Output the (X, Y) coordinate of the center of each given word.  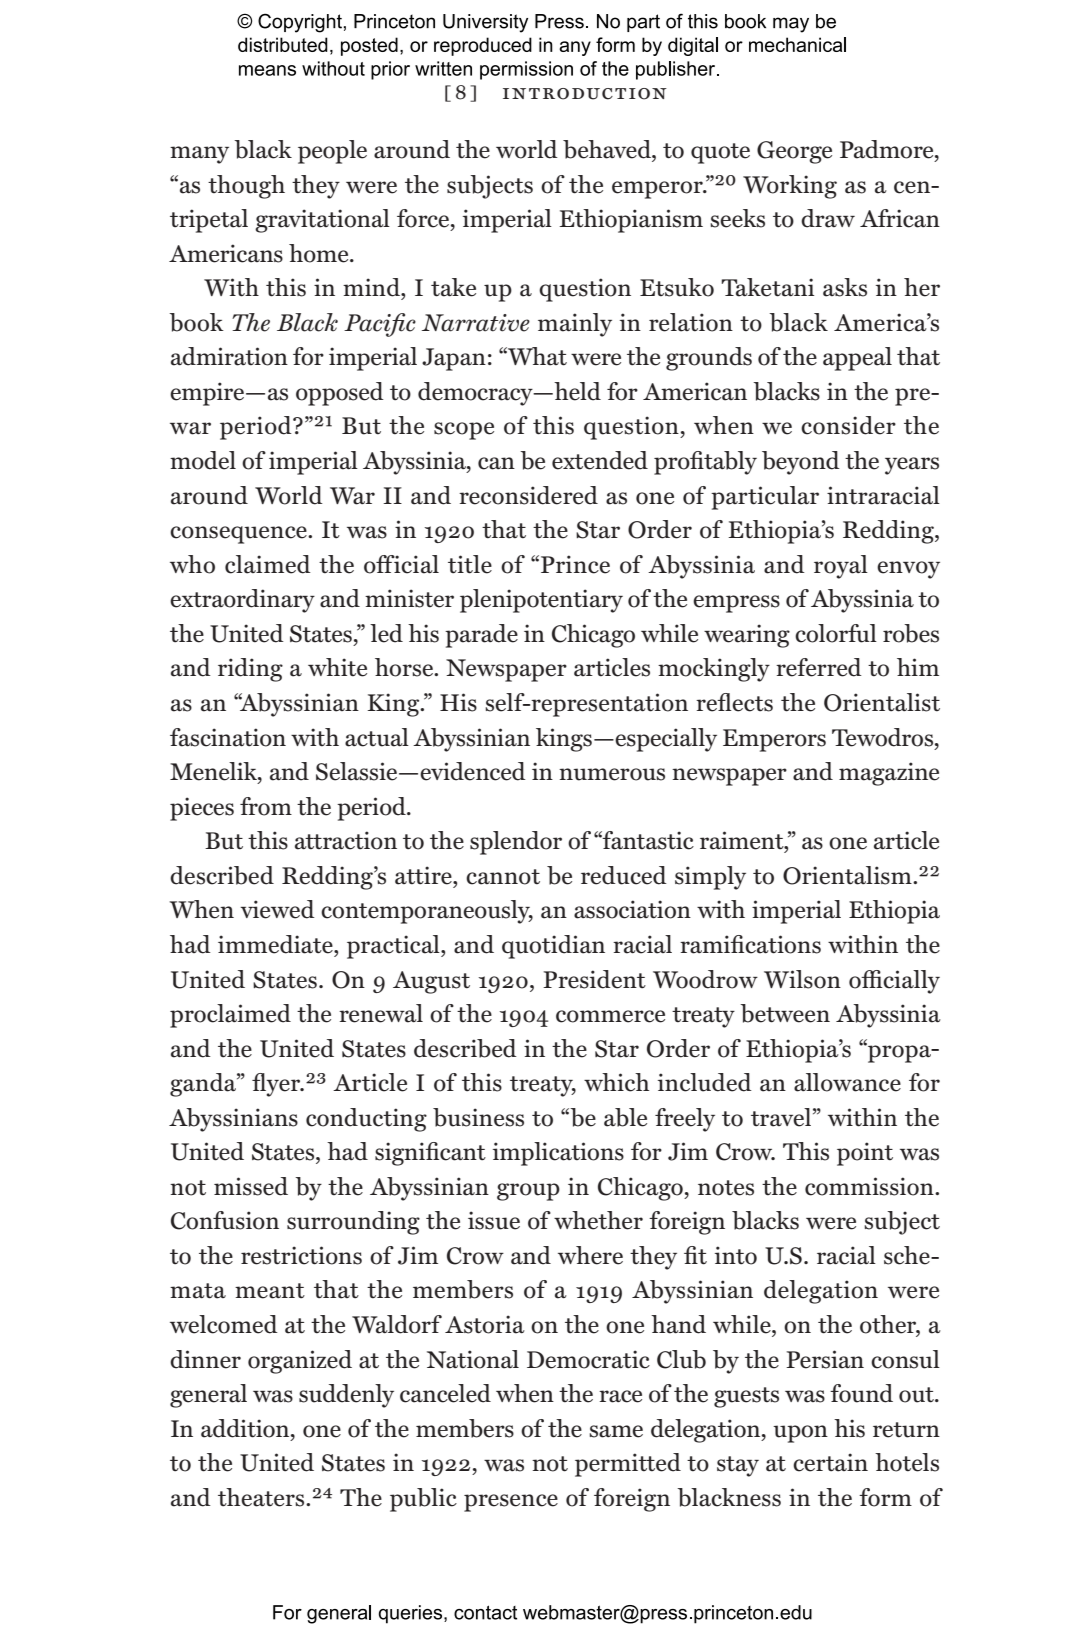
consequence (239, 535)
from (266, 806)
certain (830, 1462)
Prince (575, 564)
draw (828, 218)
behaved (608, 149)
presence (511, 1503)
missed (251, 1186)
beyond (801, 463)
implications (558, 1154)
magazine (889, 774)
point (865, 1154)
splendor (516, 843)
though (246, 187)
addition (246, 1428)
